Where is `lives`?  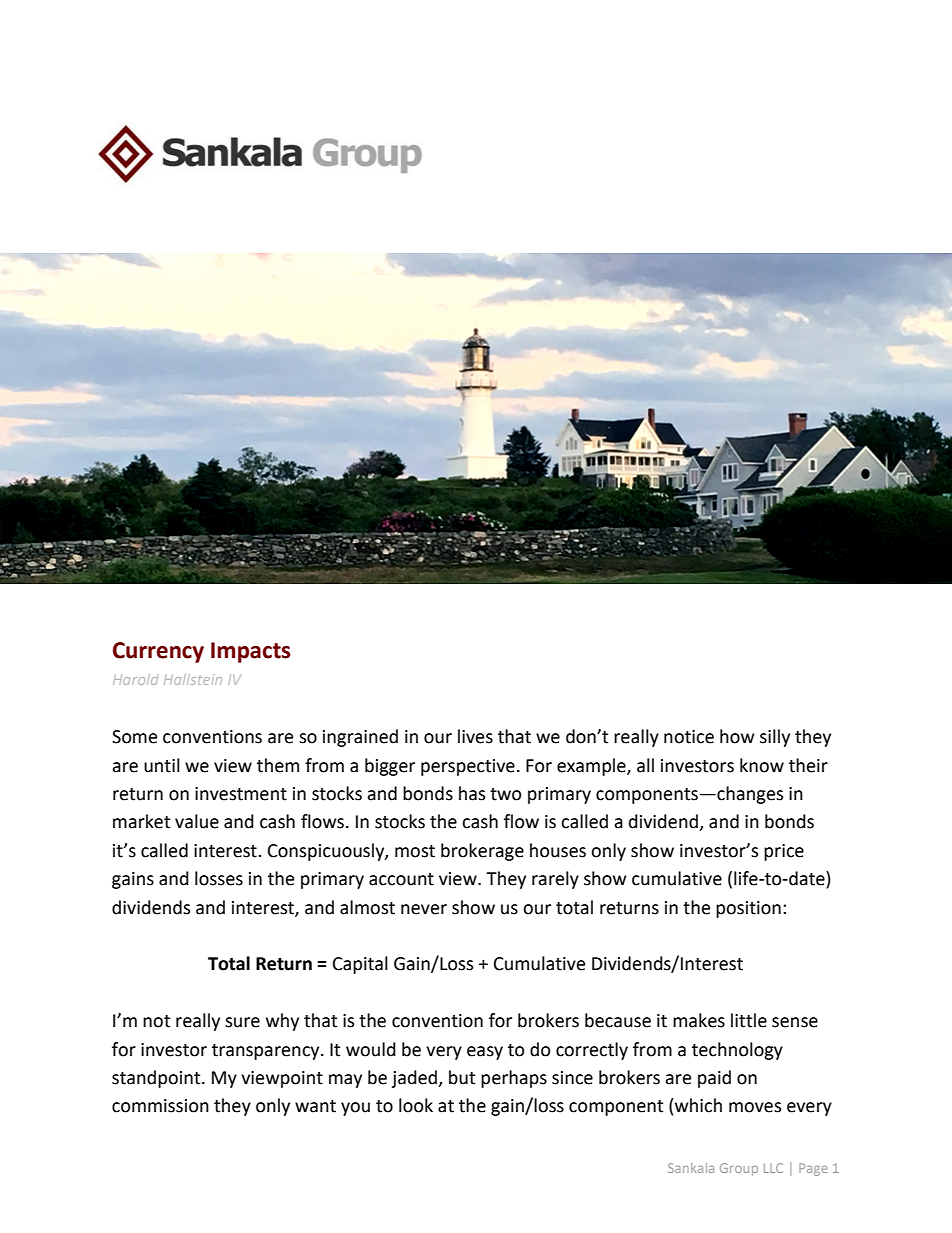 lives is located at coordinates (475, 736).
